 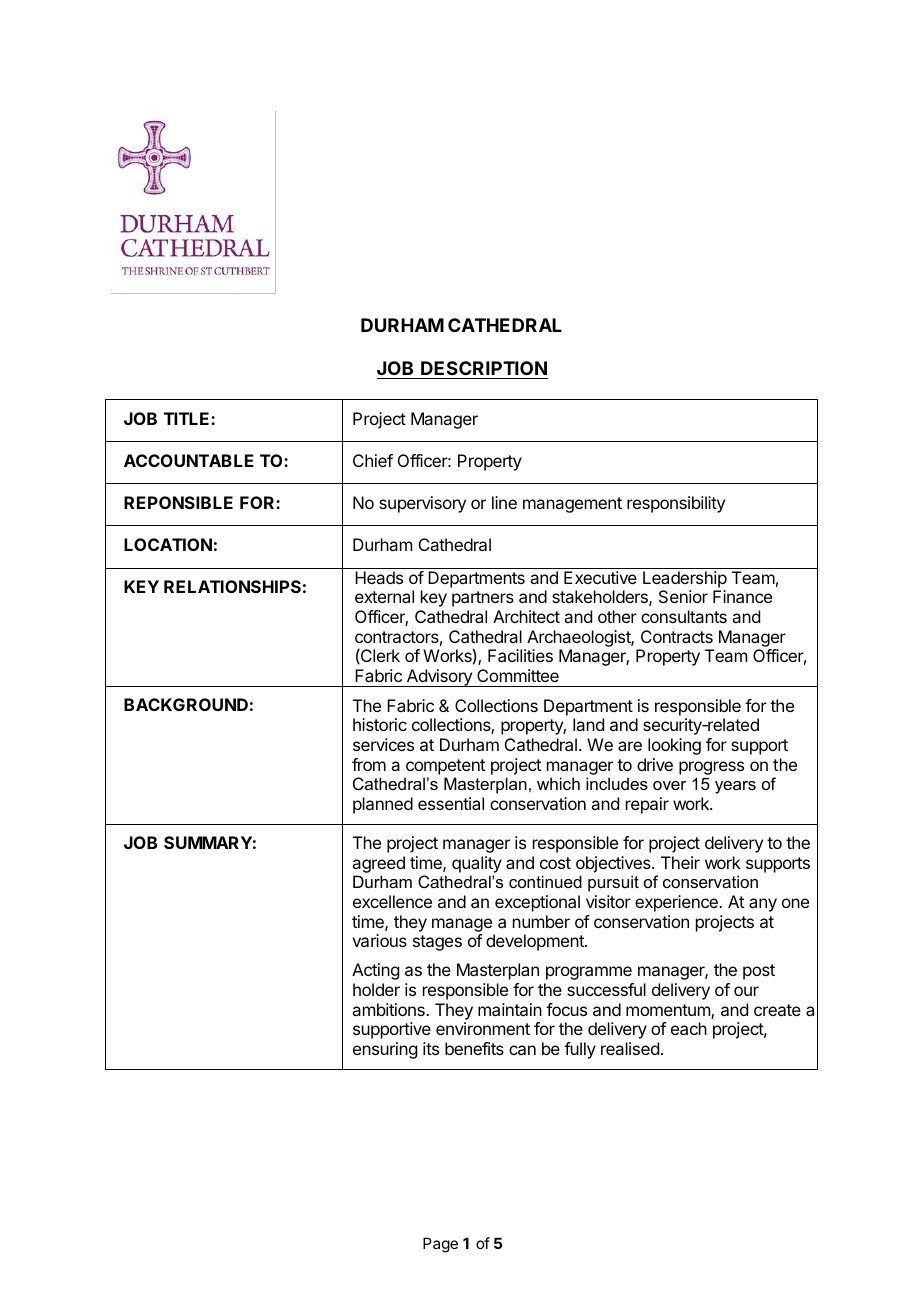 I want to click on DESCRIPTION, so click(x=484, y=368).
